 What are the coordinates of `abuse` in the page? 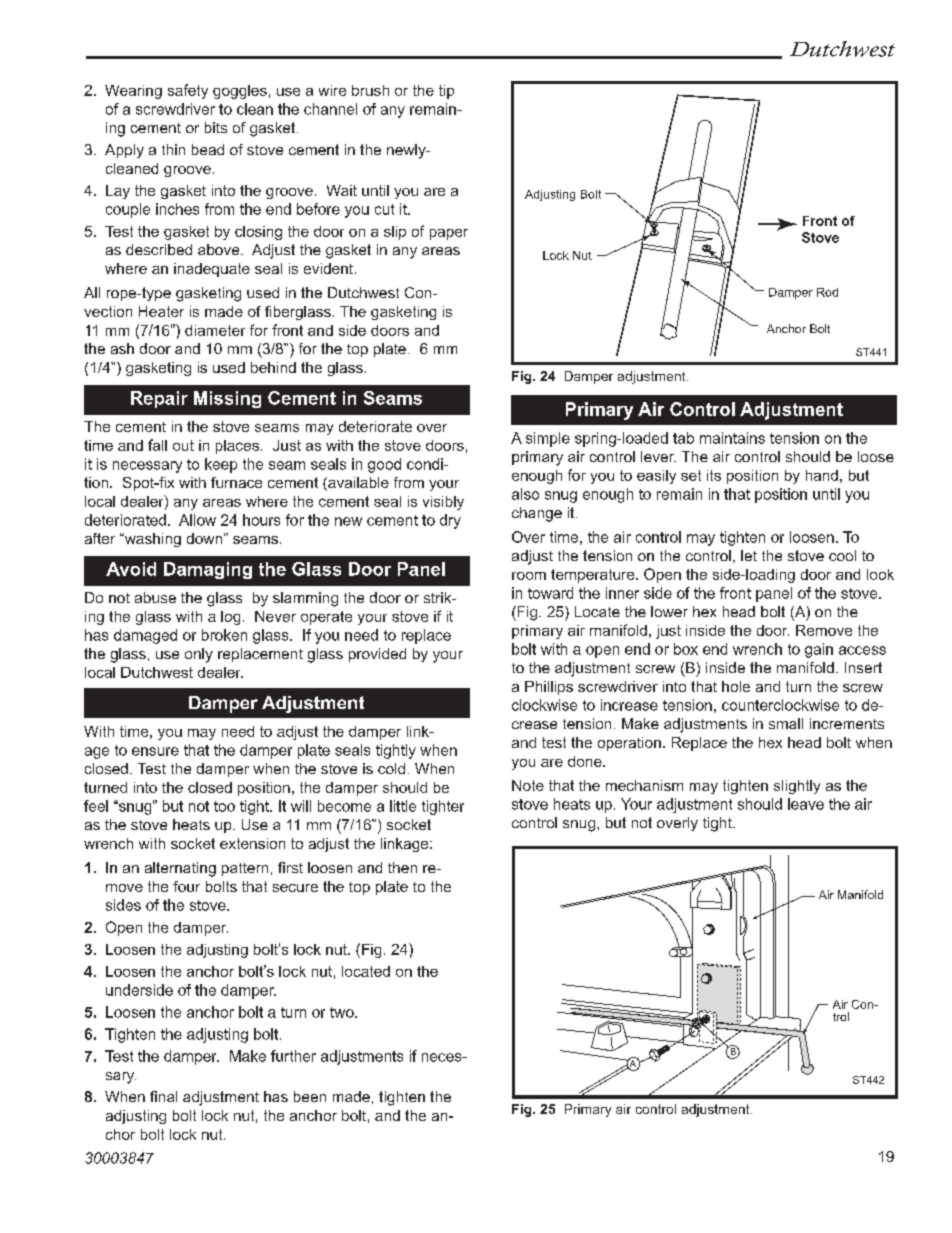 It's located at (155, 597).
